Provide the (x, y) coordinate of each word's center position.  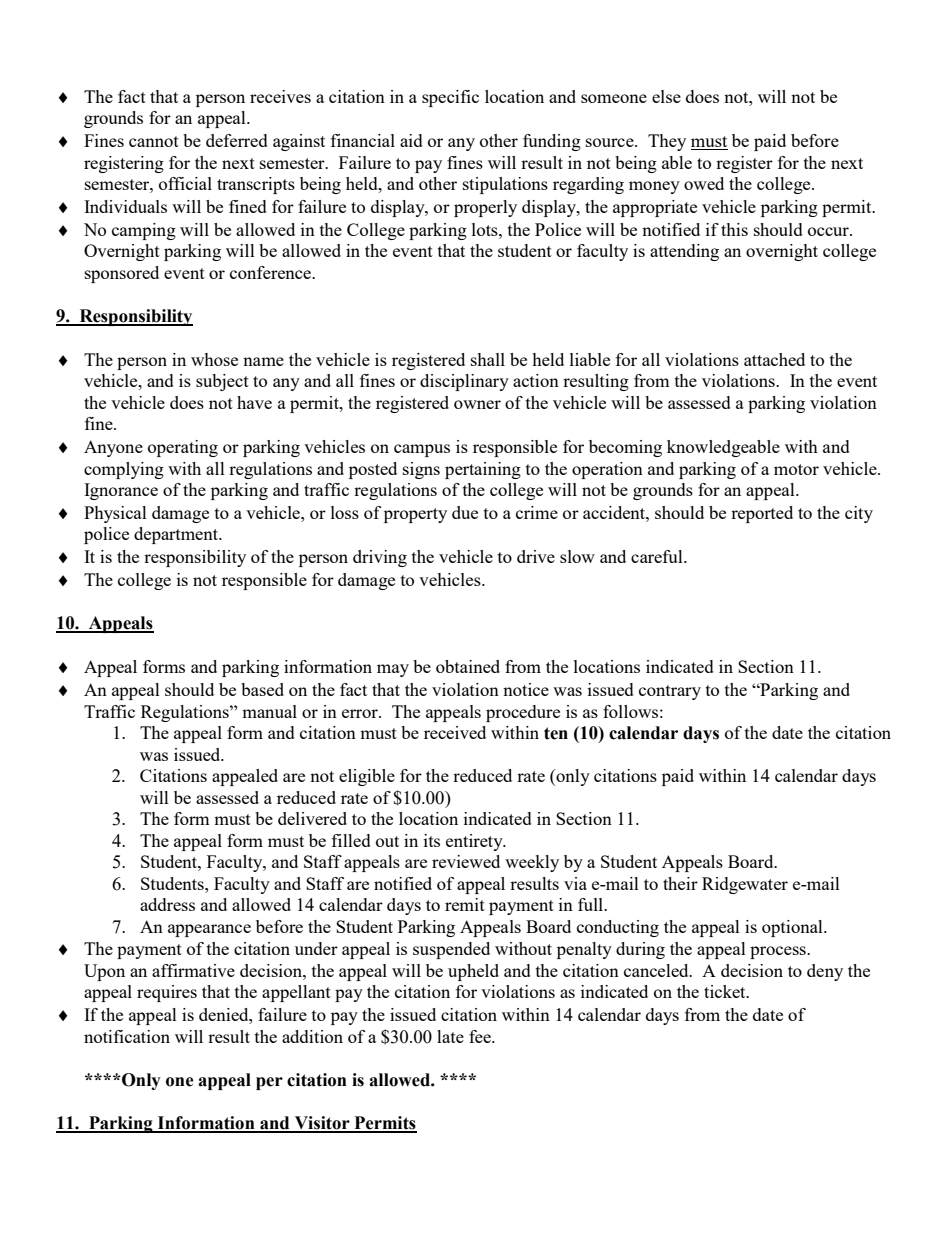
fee (481, 1036)
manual (269, 711)
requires (167, 993)
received (455, 732)
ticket (726, 991)
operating (183, 448)
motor (796, 469)
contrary (670, 692)
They (667, 142)
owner (477, 404)
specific (450, 98)
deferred (237, 140)
